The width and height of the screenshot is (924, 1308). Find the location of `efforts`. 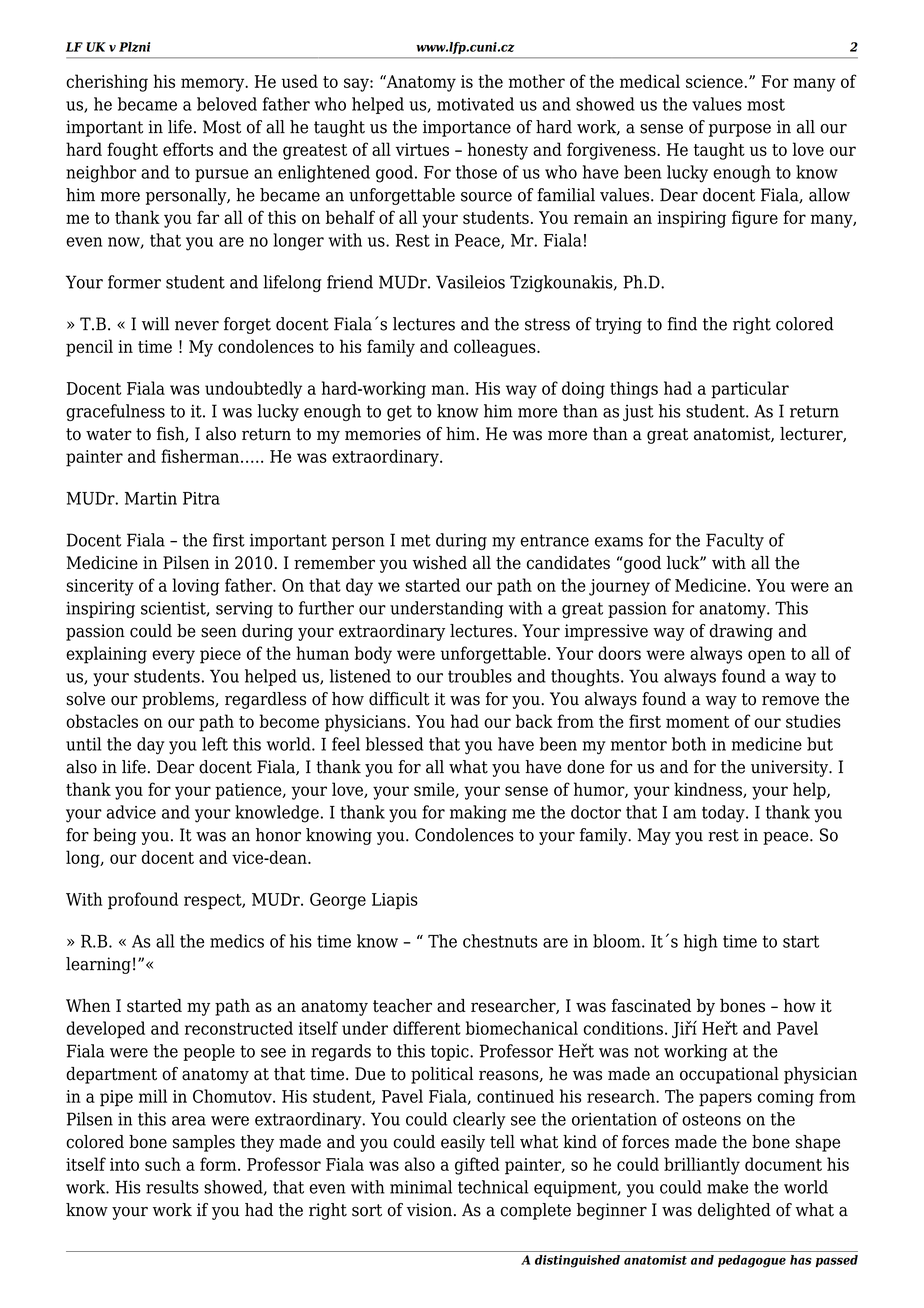

efforts is located at coordinates (188, 149).
